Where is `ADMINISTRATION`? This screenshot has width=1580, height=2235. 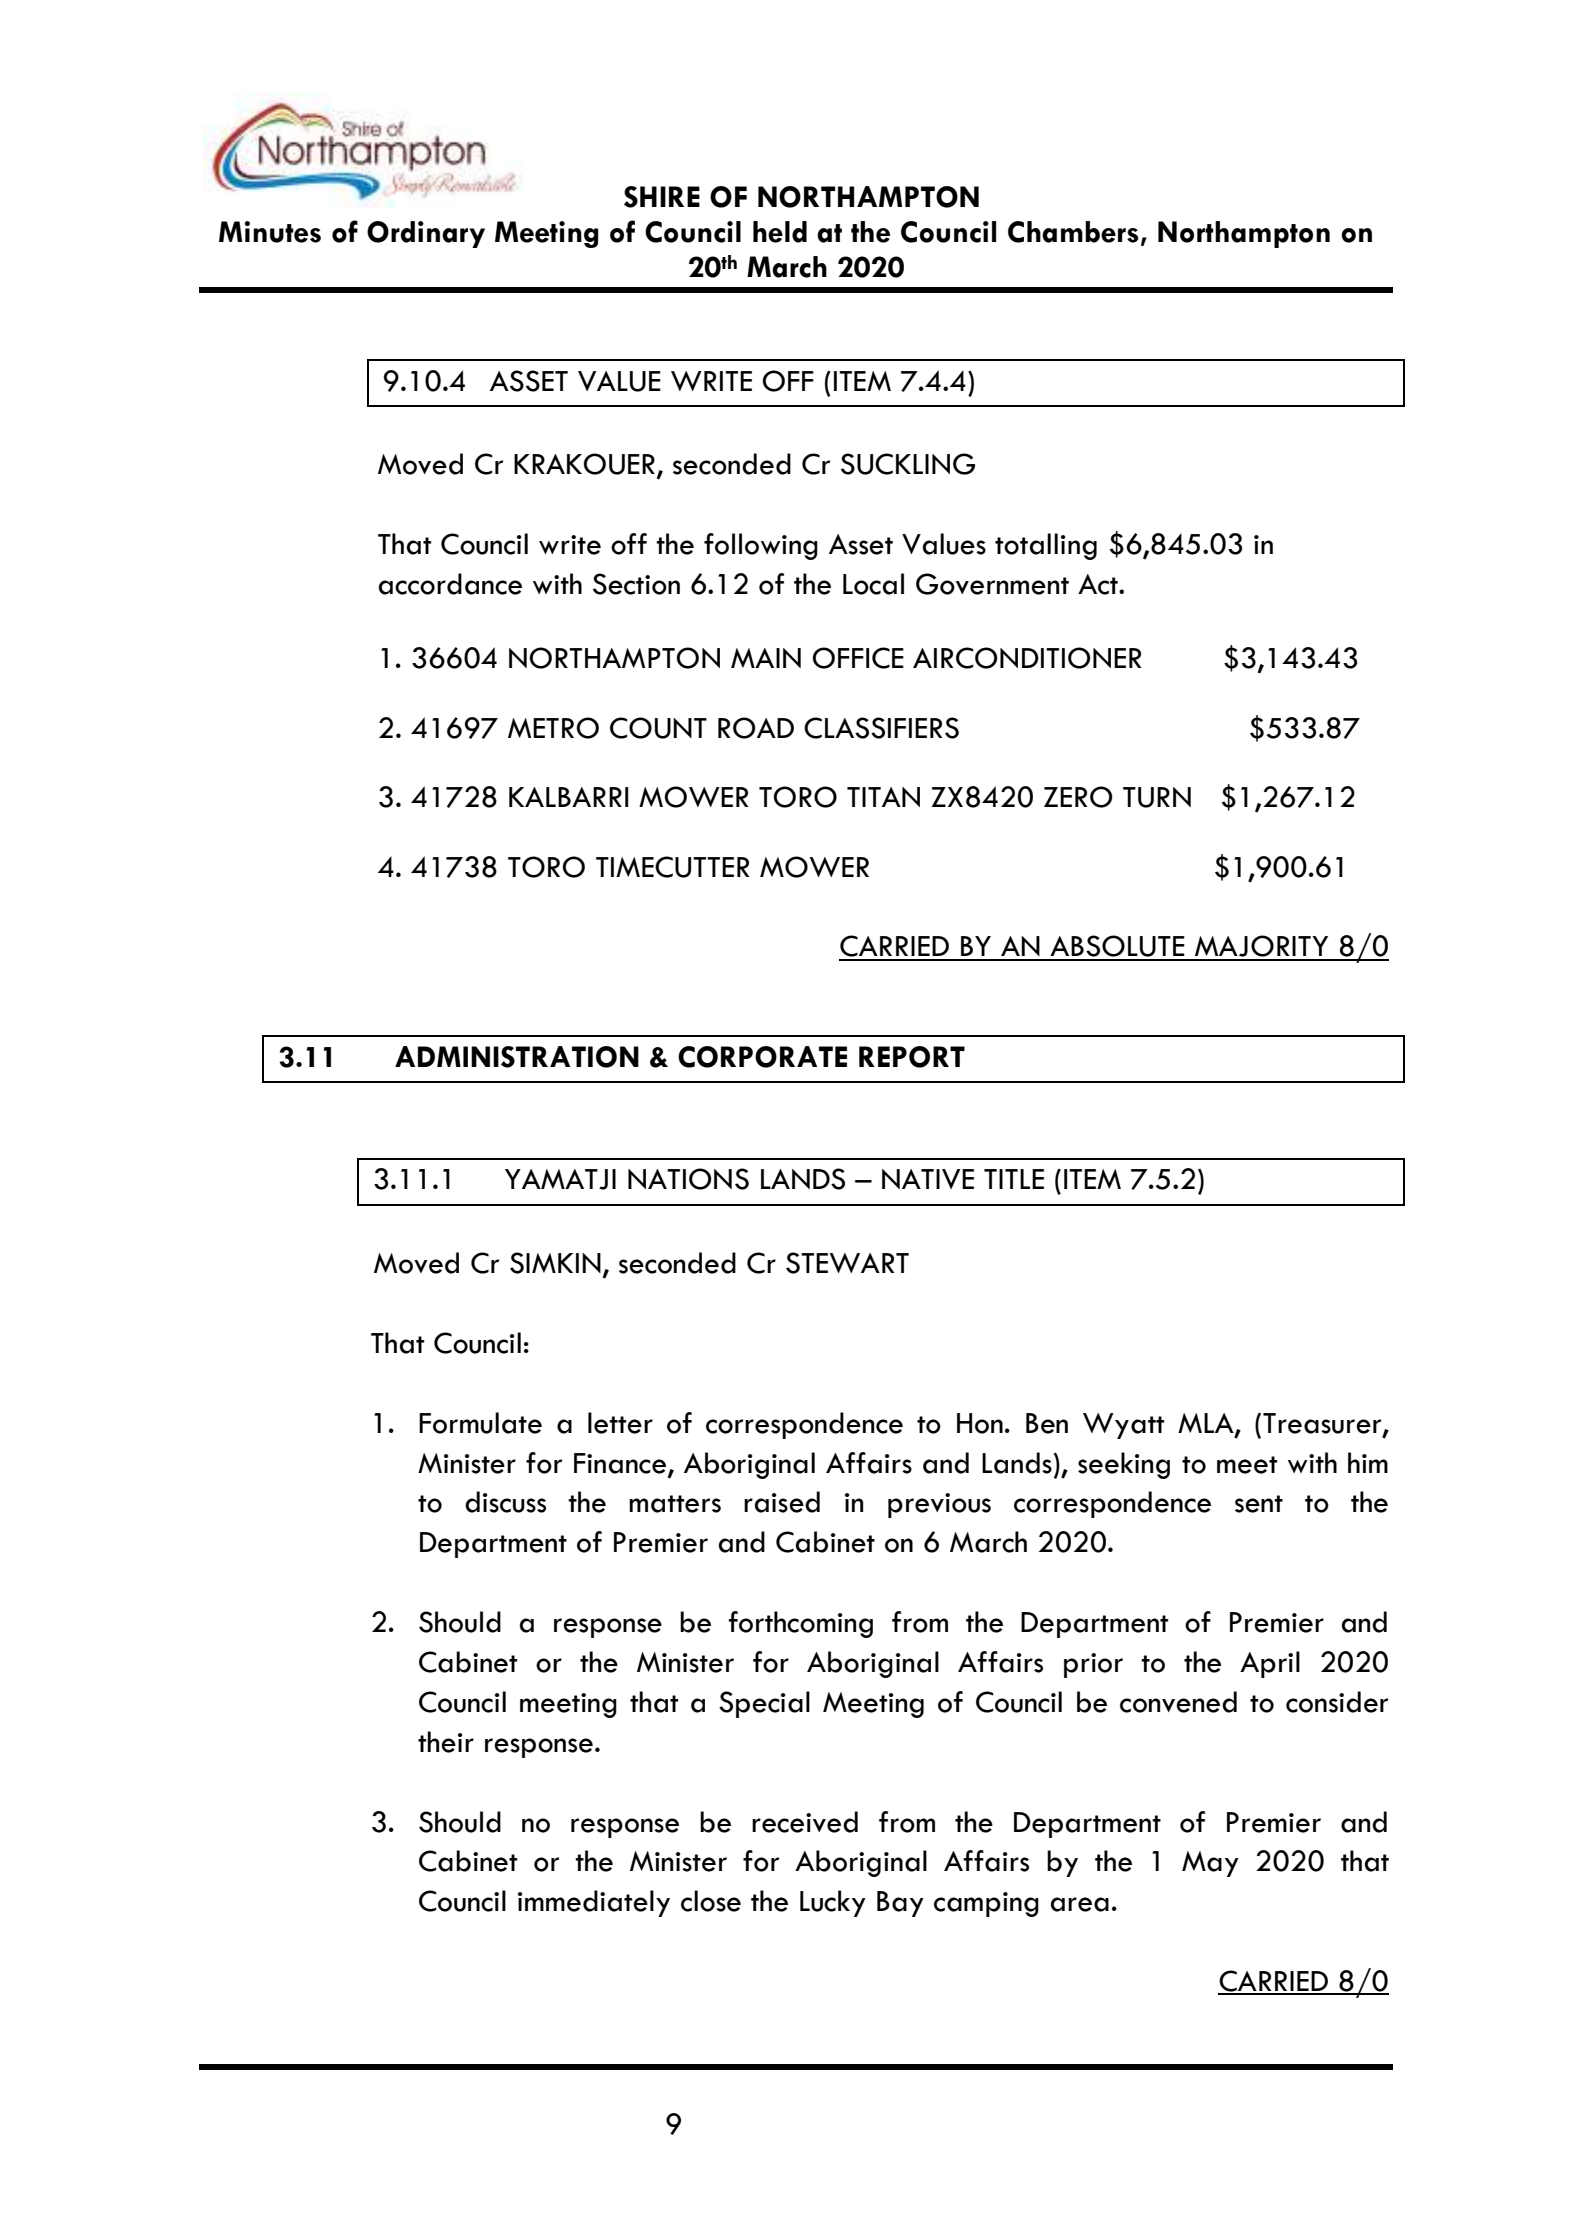 ADMINISTRATION is located at coordinates (517, 1057).
